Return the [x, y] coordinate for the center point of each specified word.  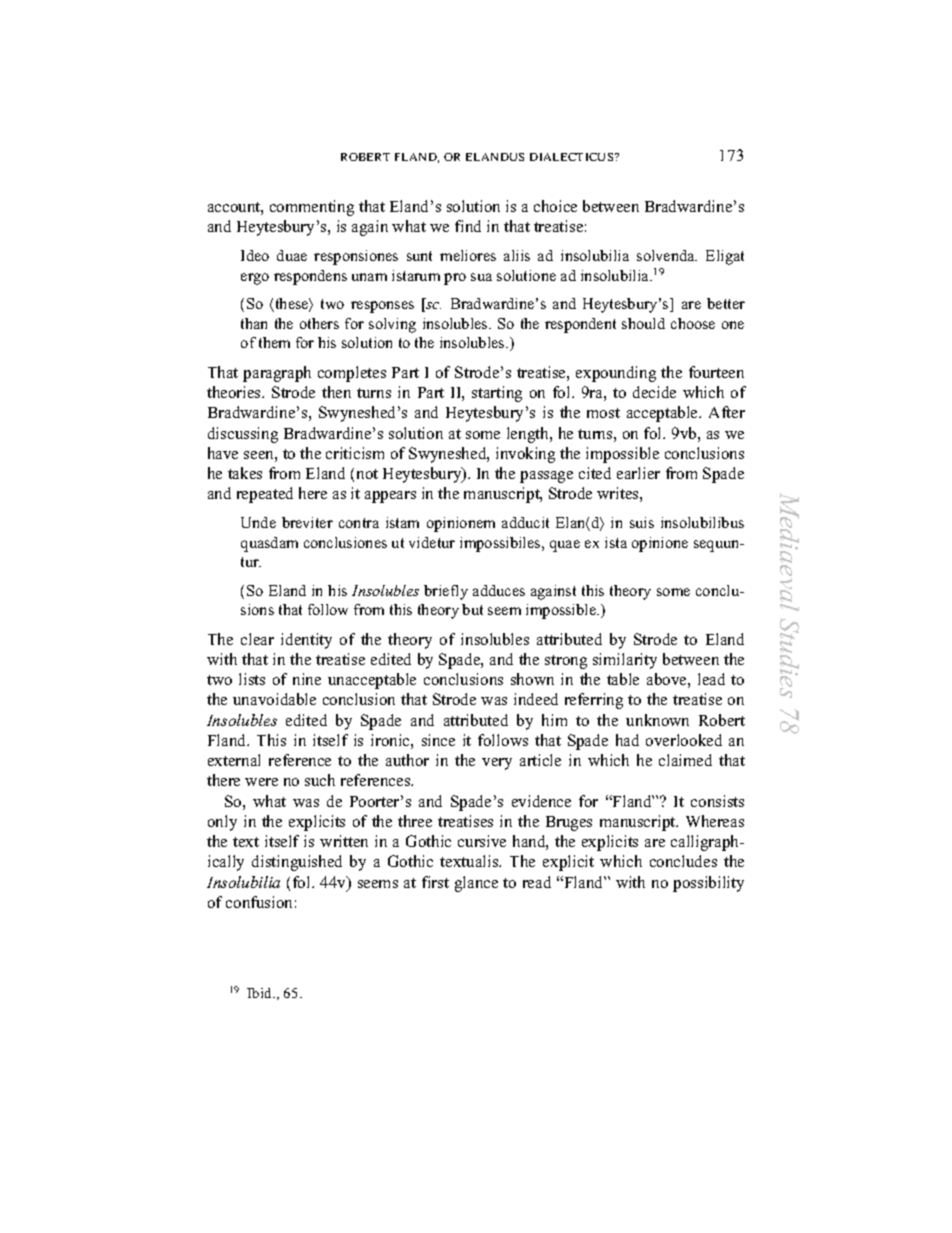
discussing [243, 435]
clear [257, 639]
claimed [685, 760]
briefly [446, 592]
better [726, 303]
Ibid [261, 993]
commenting [312, 208]
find [468, 226]
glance [476, 884]
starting [497, 394]
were [261, 782]
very [497, 764]
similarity [625, 661]
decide [654, 392]
